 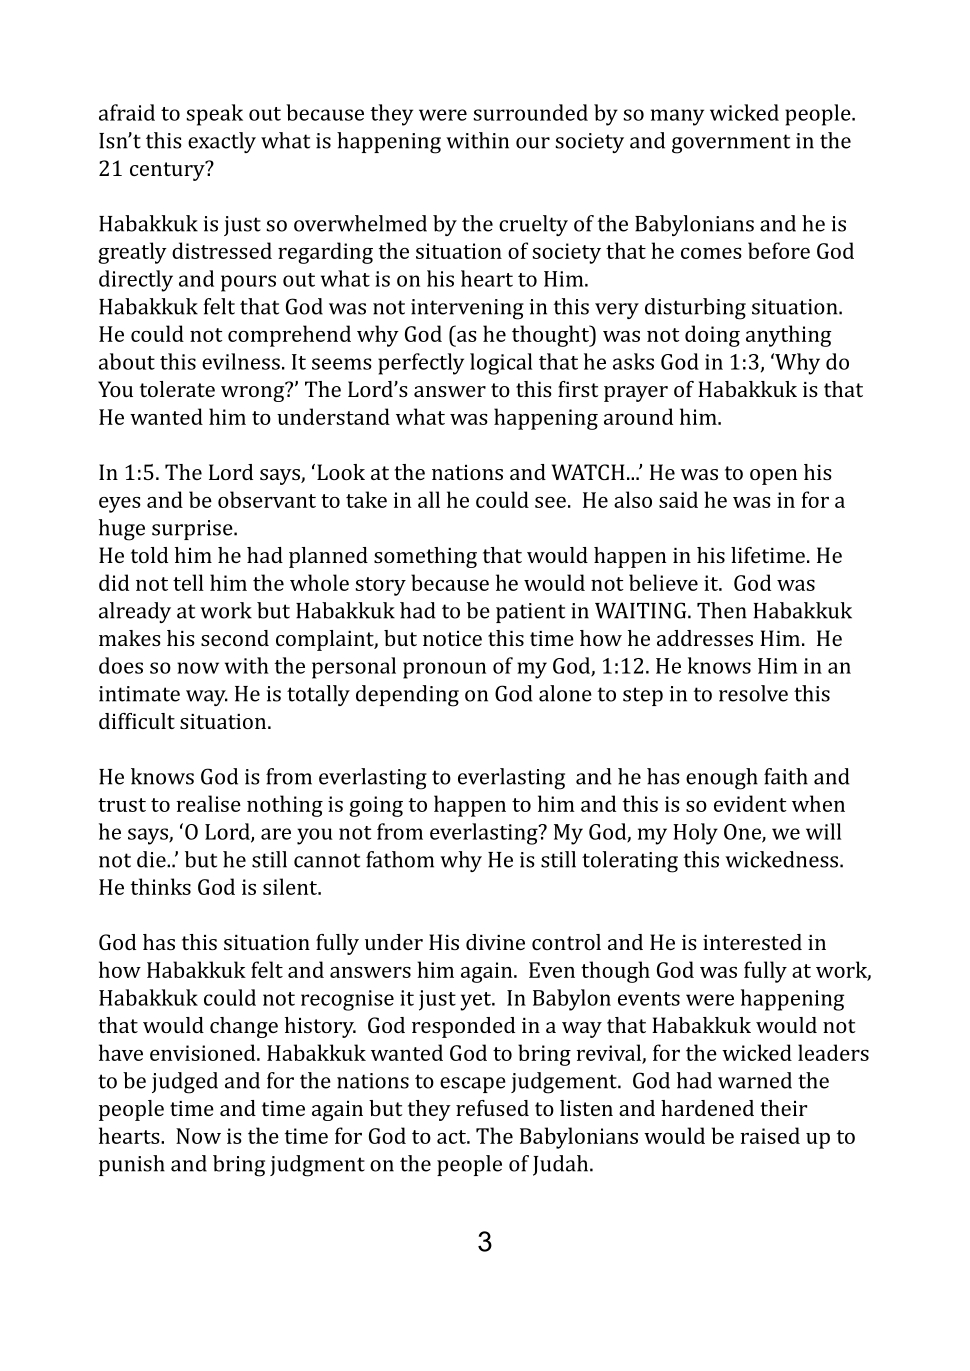 I want to click on notice, so click(x=452, y=638).
